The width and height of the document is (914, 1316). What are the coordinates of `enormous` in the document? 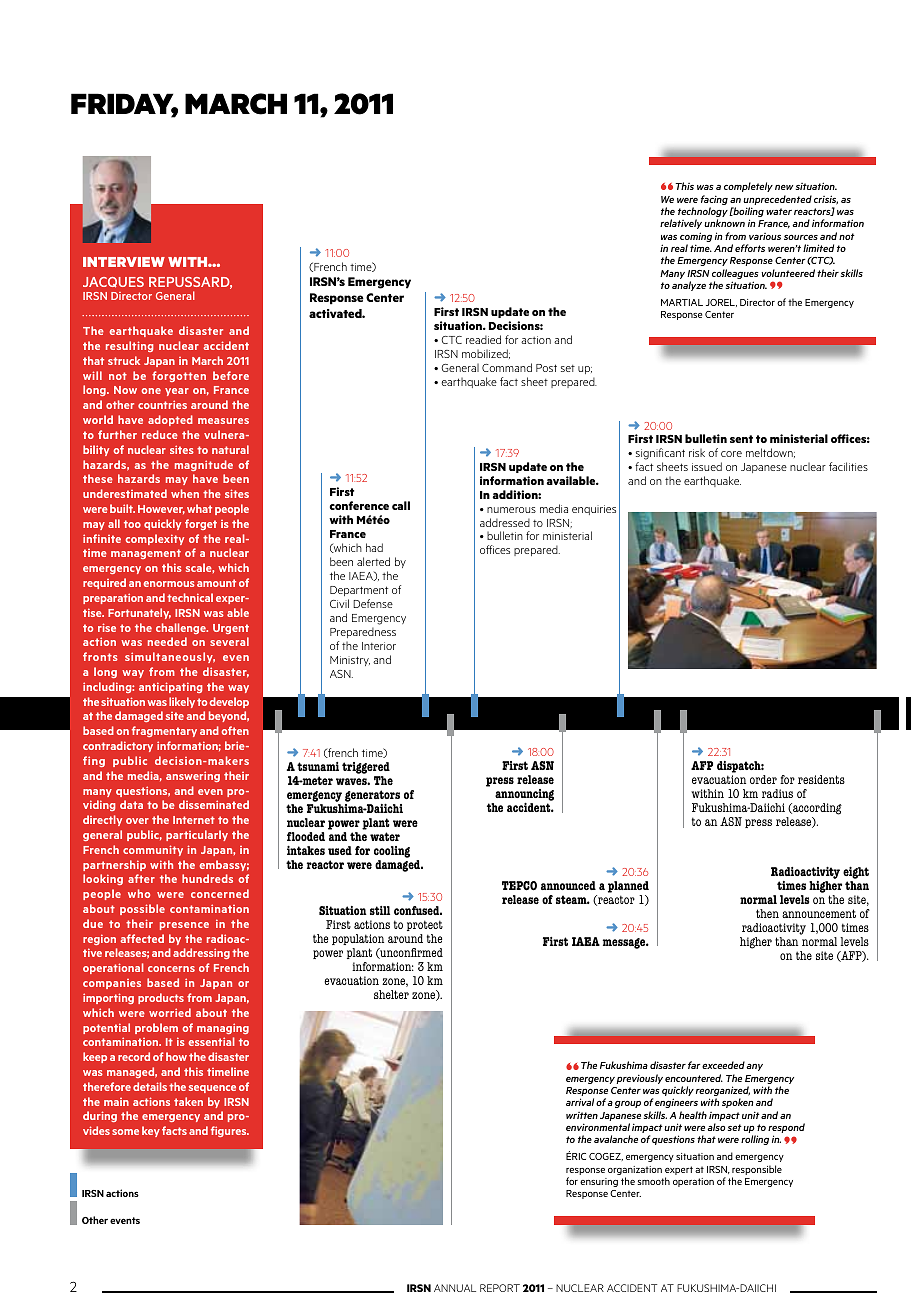 It's located at (169, 584).
